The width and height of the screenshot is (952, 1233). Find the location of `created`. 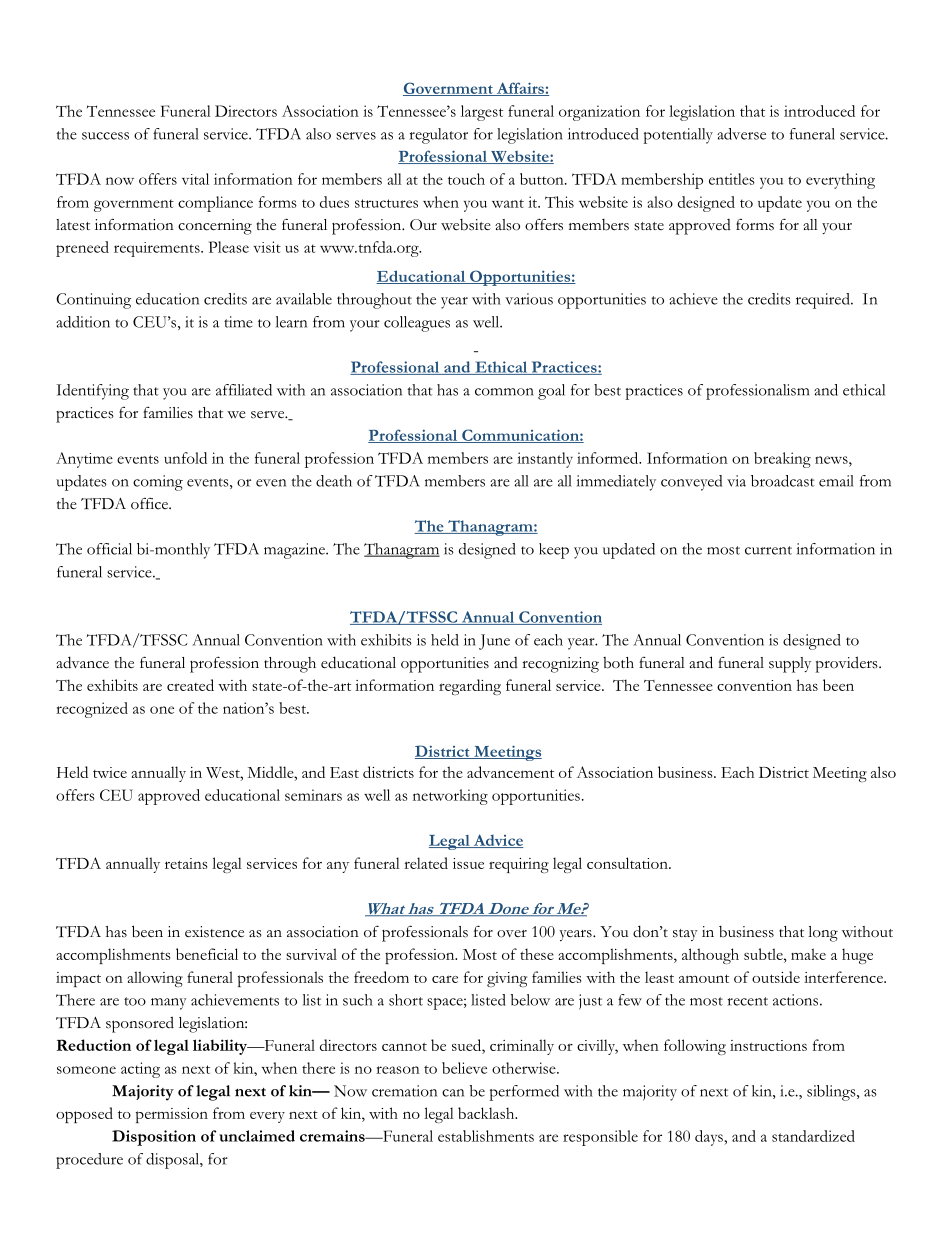

created is located at coordinates (190, 685).
